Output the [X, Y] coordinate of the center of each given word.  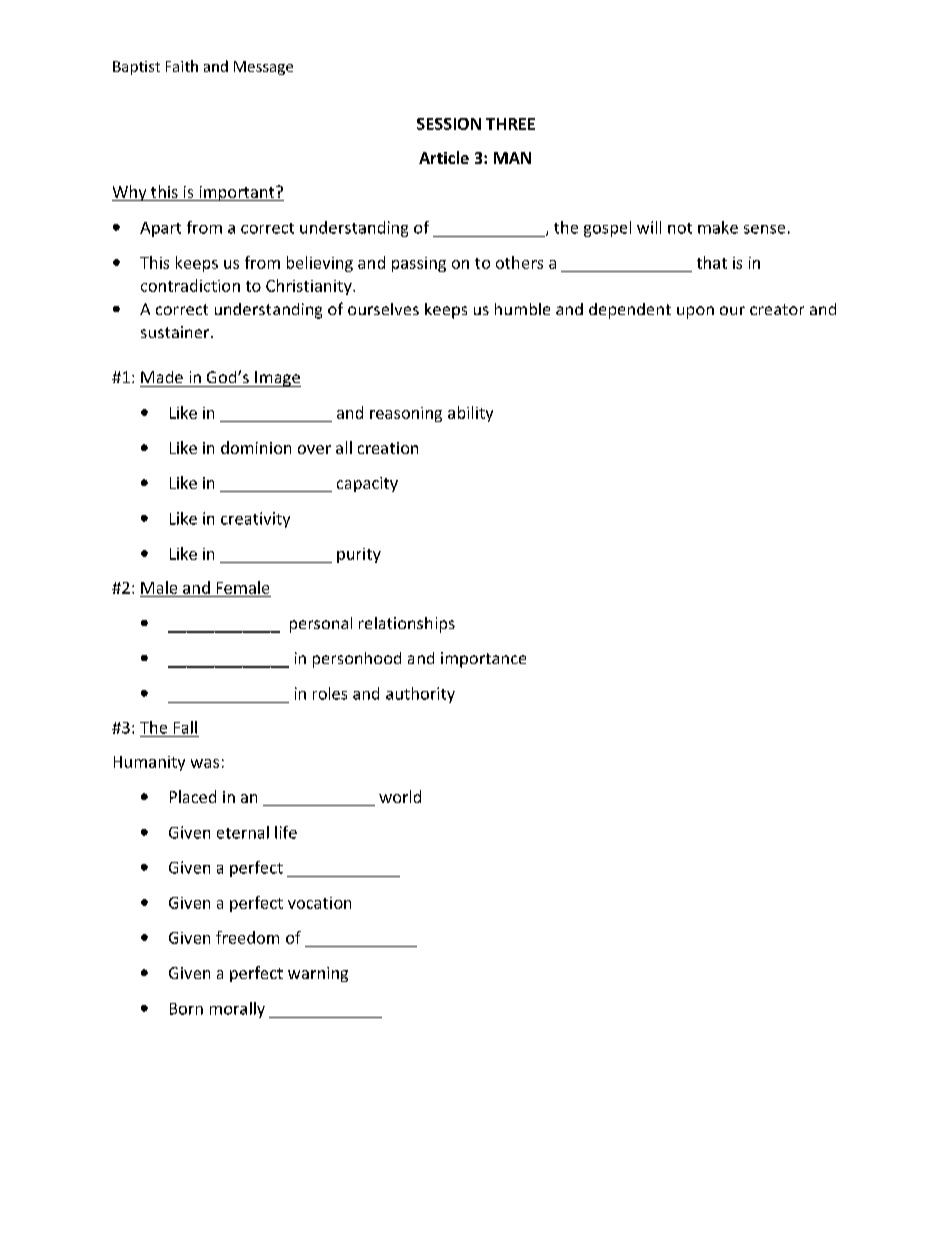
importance [483, 660]
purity [359, 555]
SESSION [449, 124]
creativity [255, 520]
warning [318, 974]
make [718, 227]
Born [186, 1009]
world [400, 796]
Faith [182, 66]
